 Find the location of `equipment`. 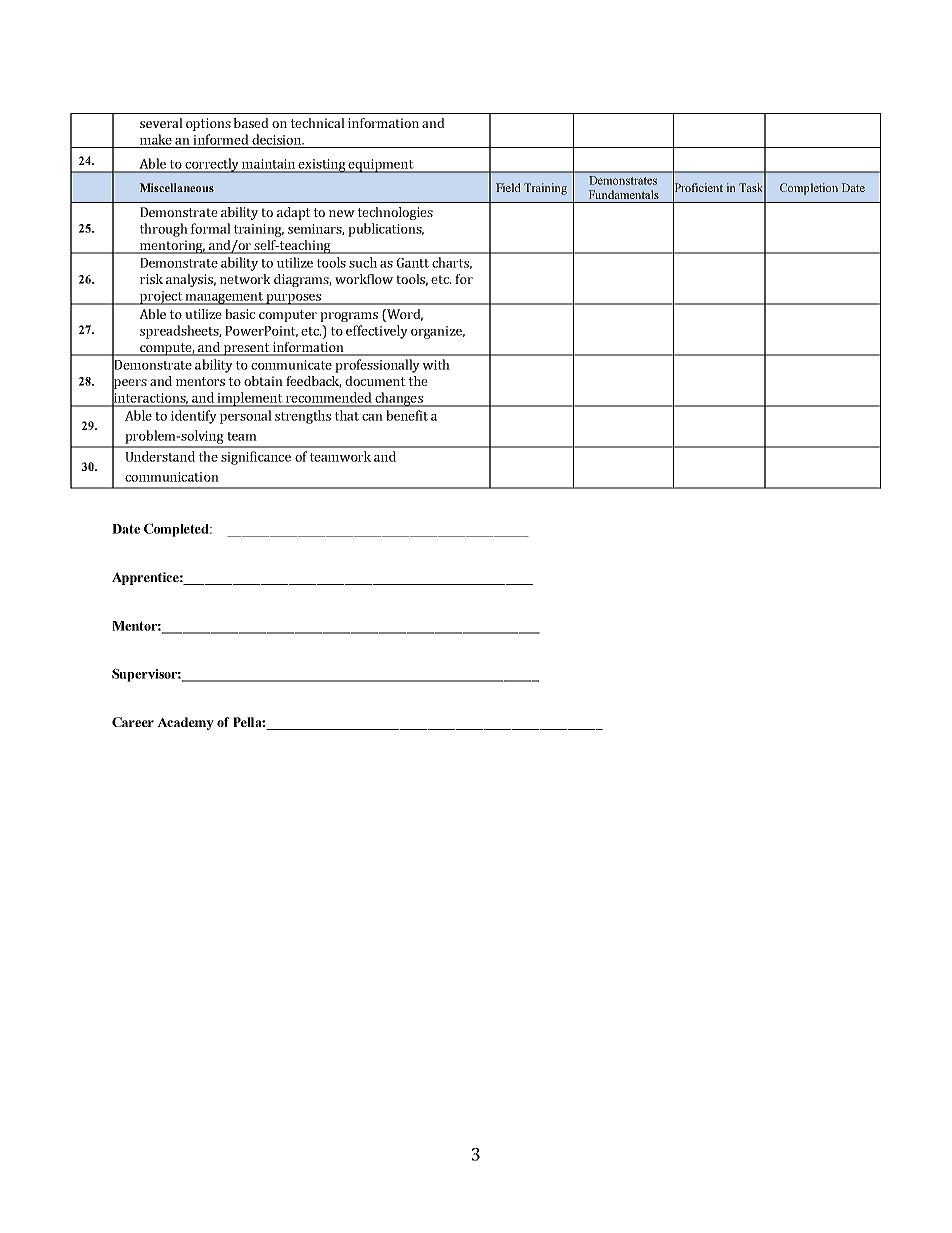

equipment is located at coordinates (381, 166).
